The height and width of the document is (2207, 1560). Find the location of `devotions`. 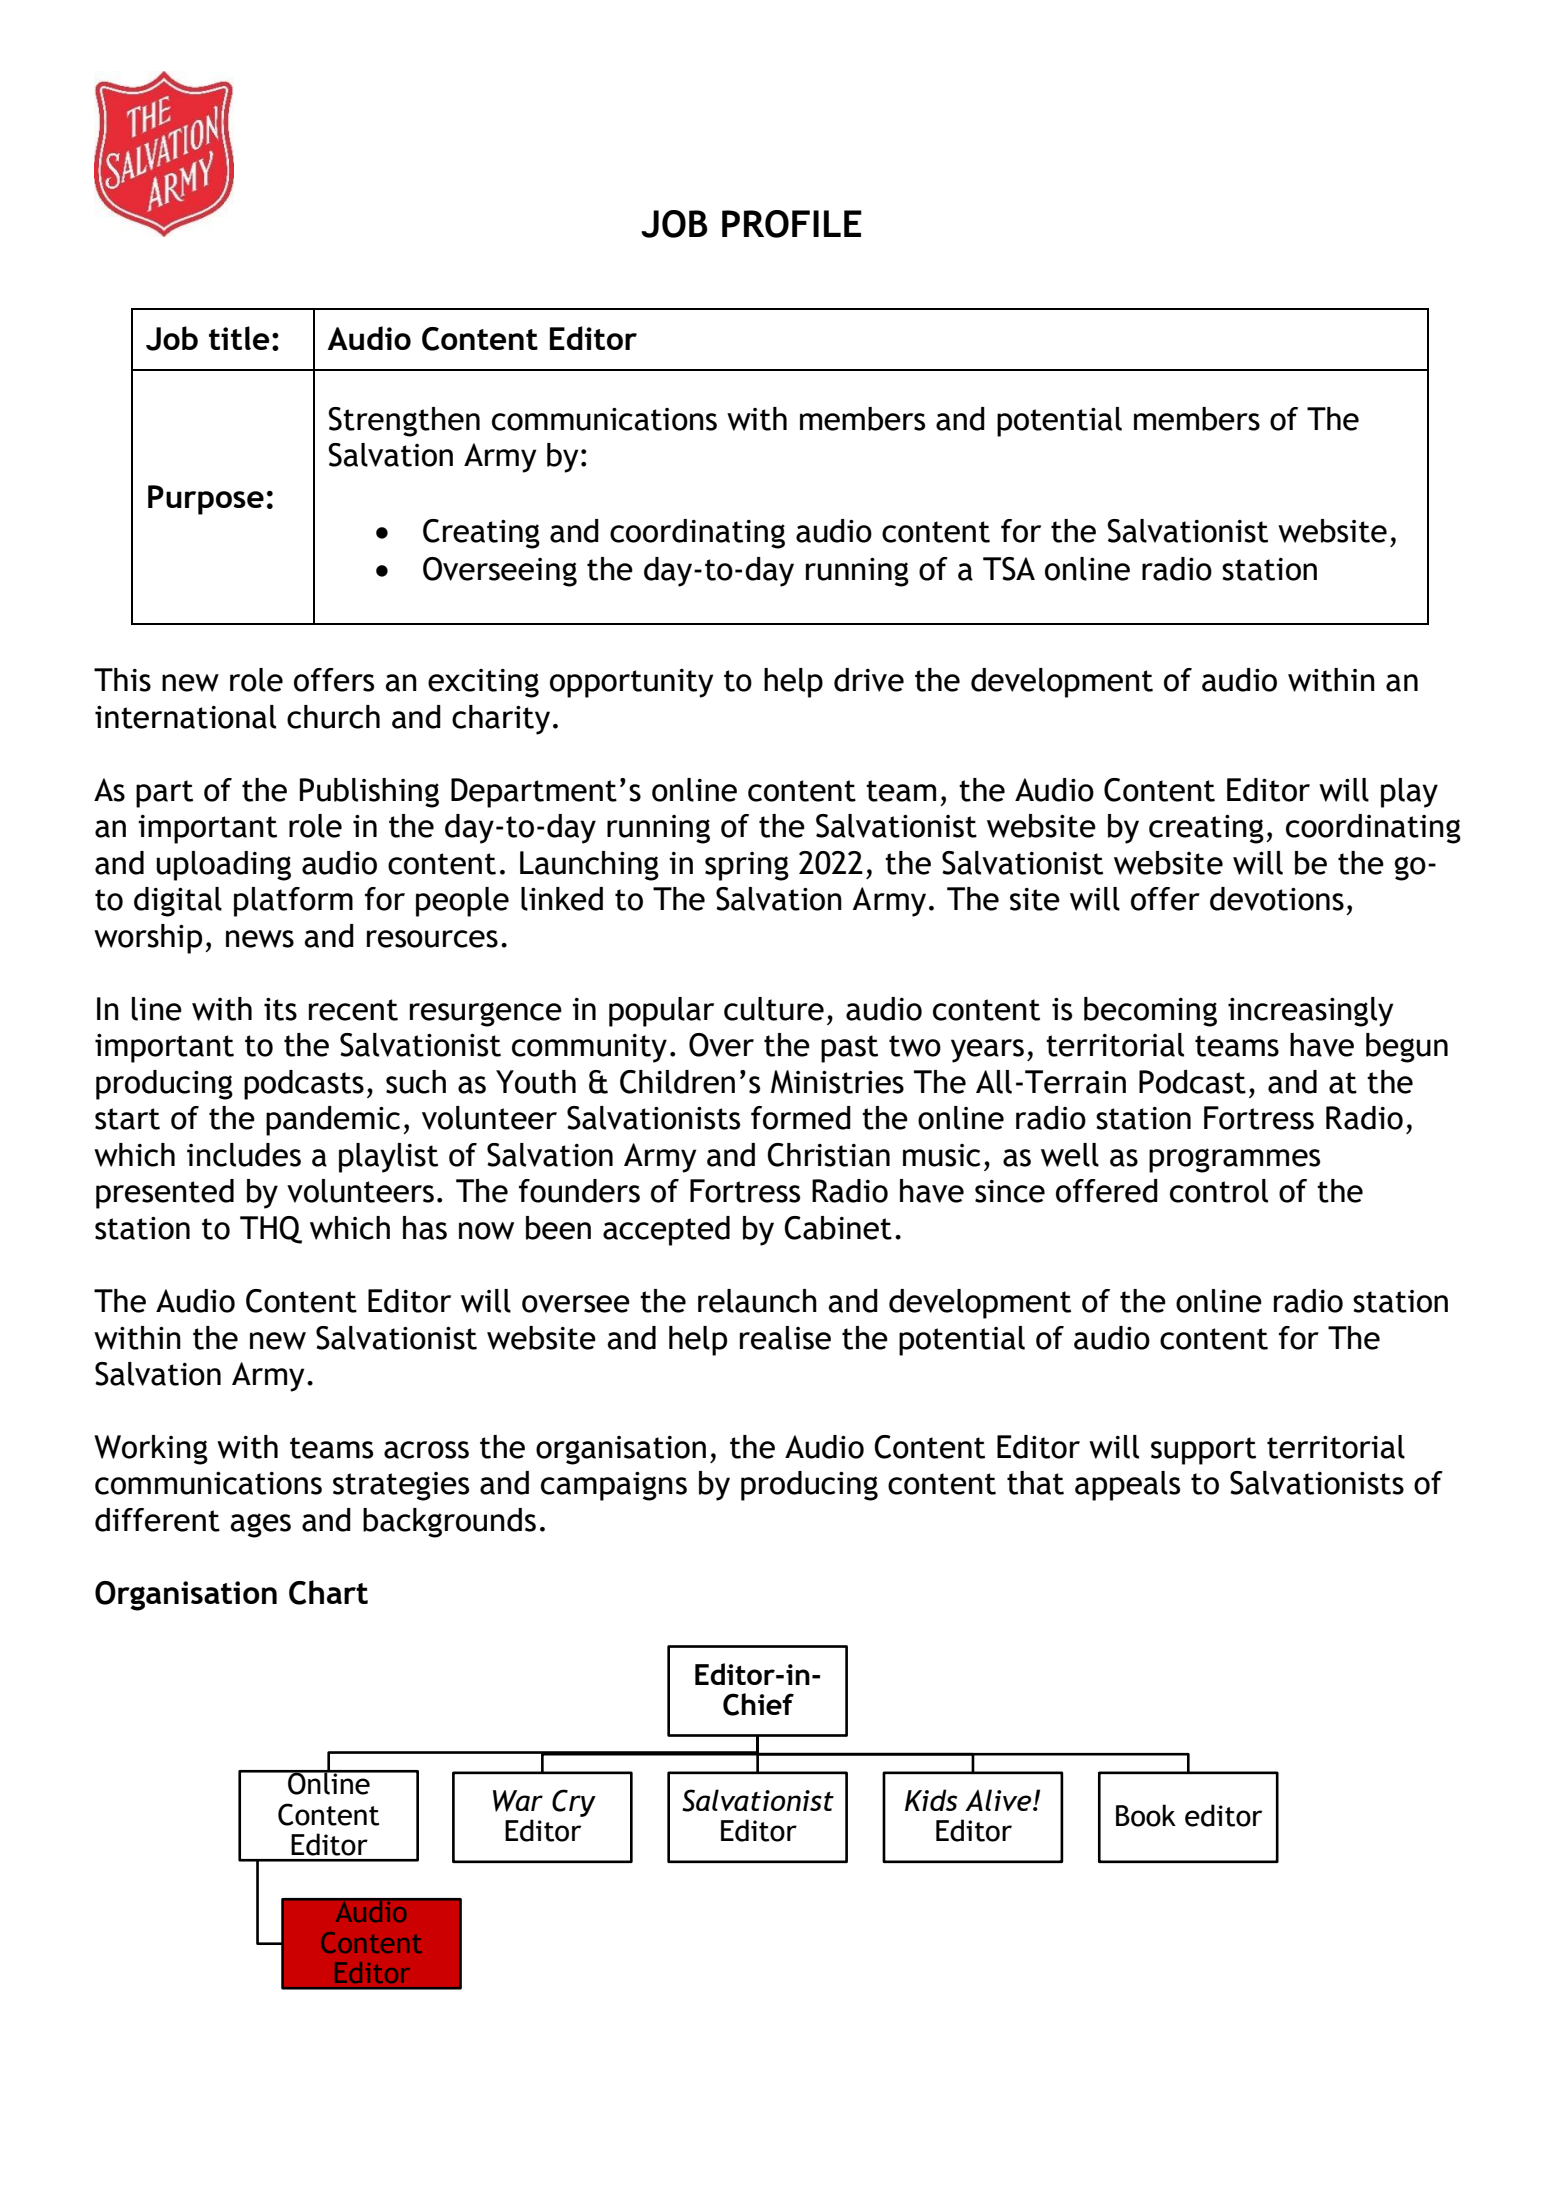

devotions is located at coordinates (1277, 899).
